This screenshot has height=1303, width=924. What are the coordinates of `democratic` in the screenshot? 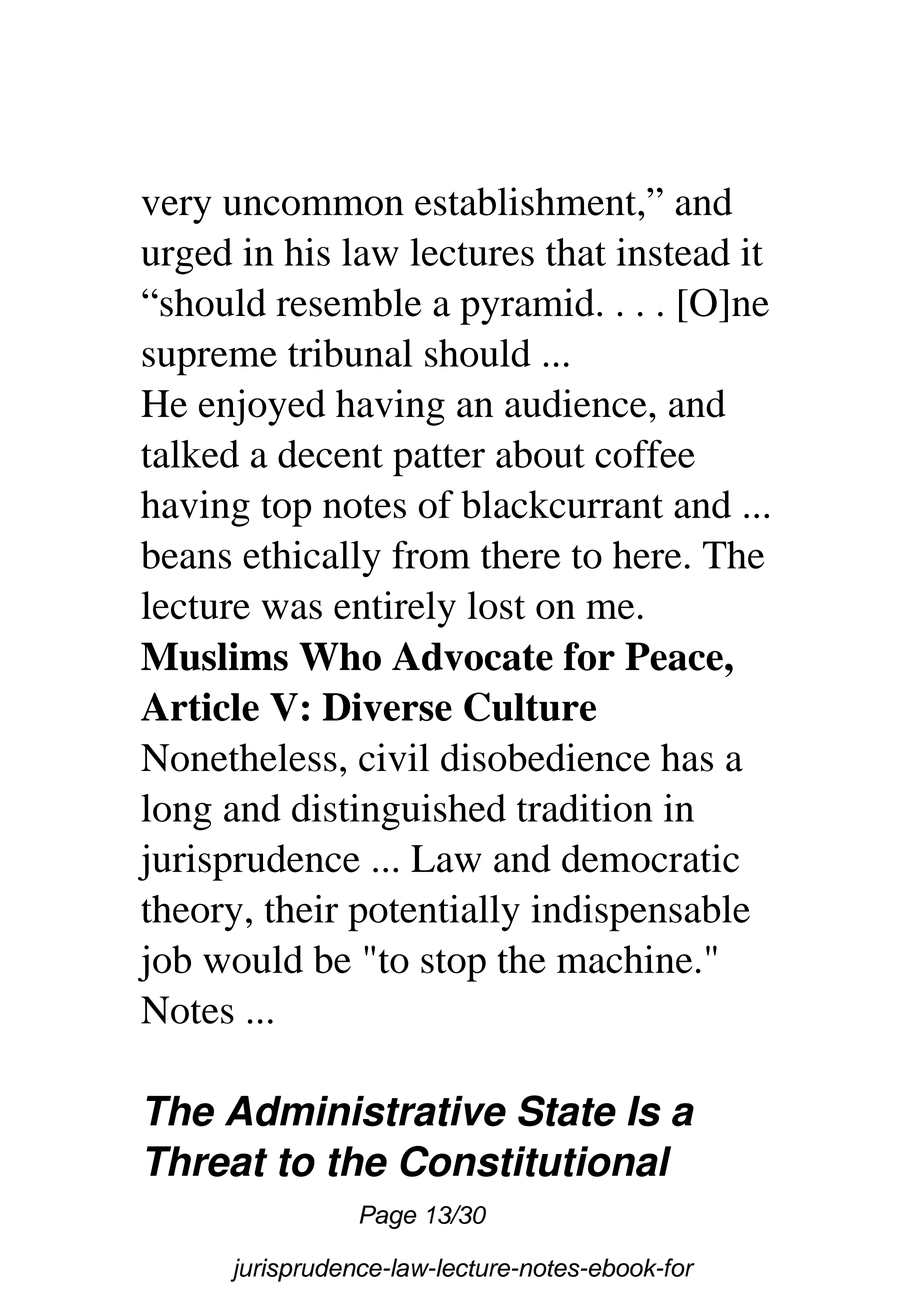 It's located at (650, 858).
